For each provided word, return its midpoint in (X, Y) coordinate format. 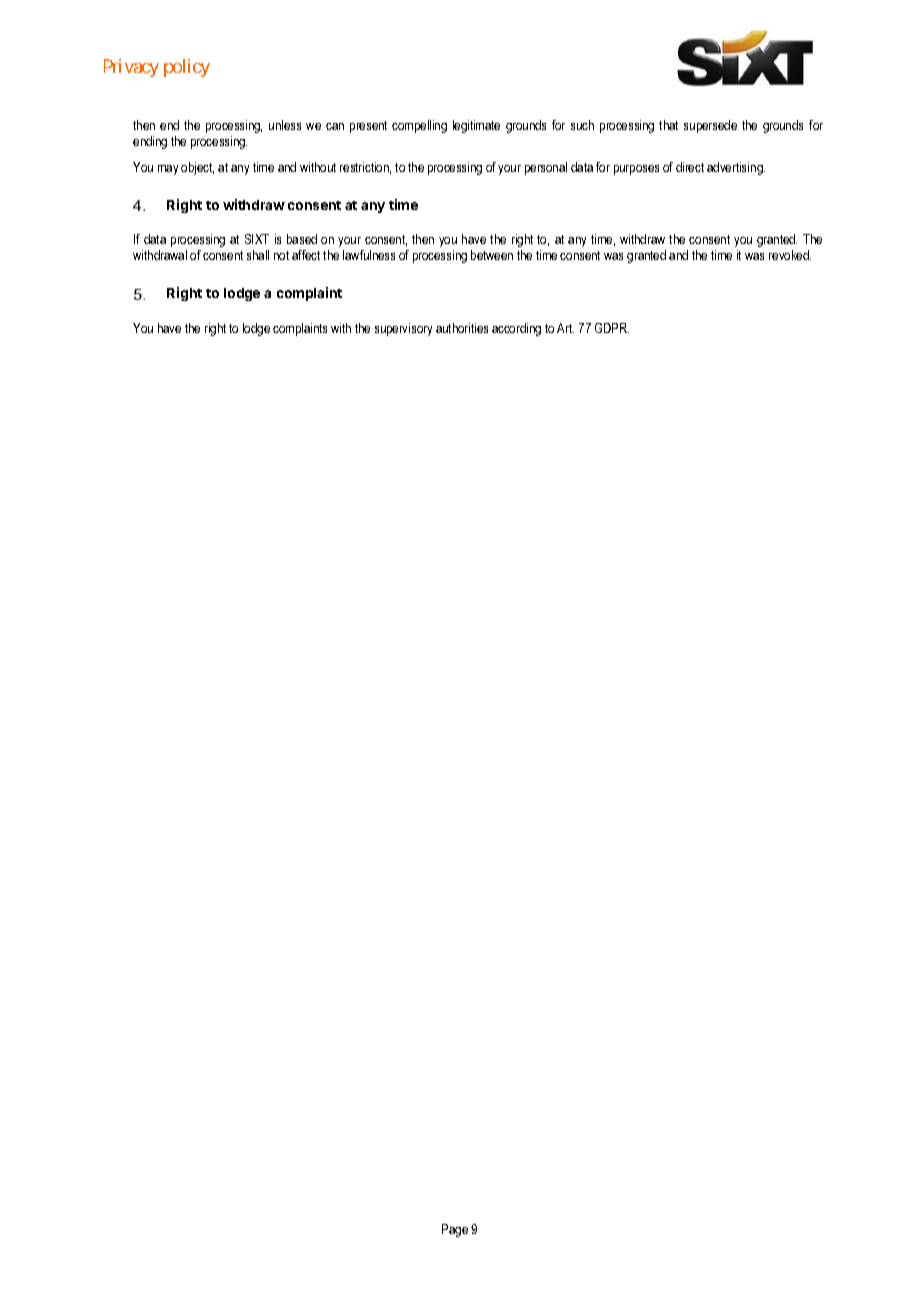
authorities (462, 328)
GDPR (612, 328)
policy (187, 68)
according (516, 329)
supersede (710, 126)
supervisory (403, 329)
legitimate (476, 126)
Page (455, 1230)
